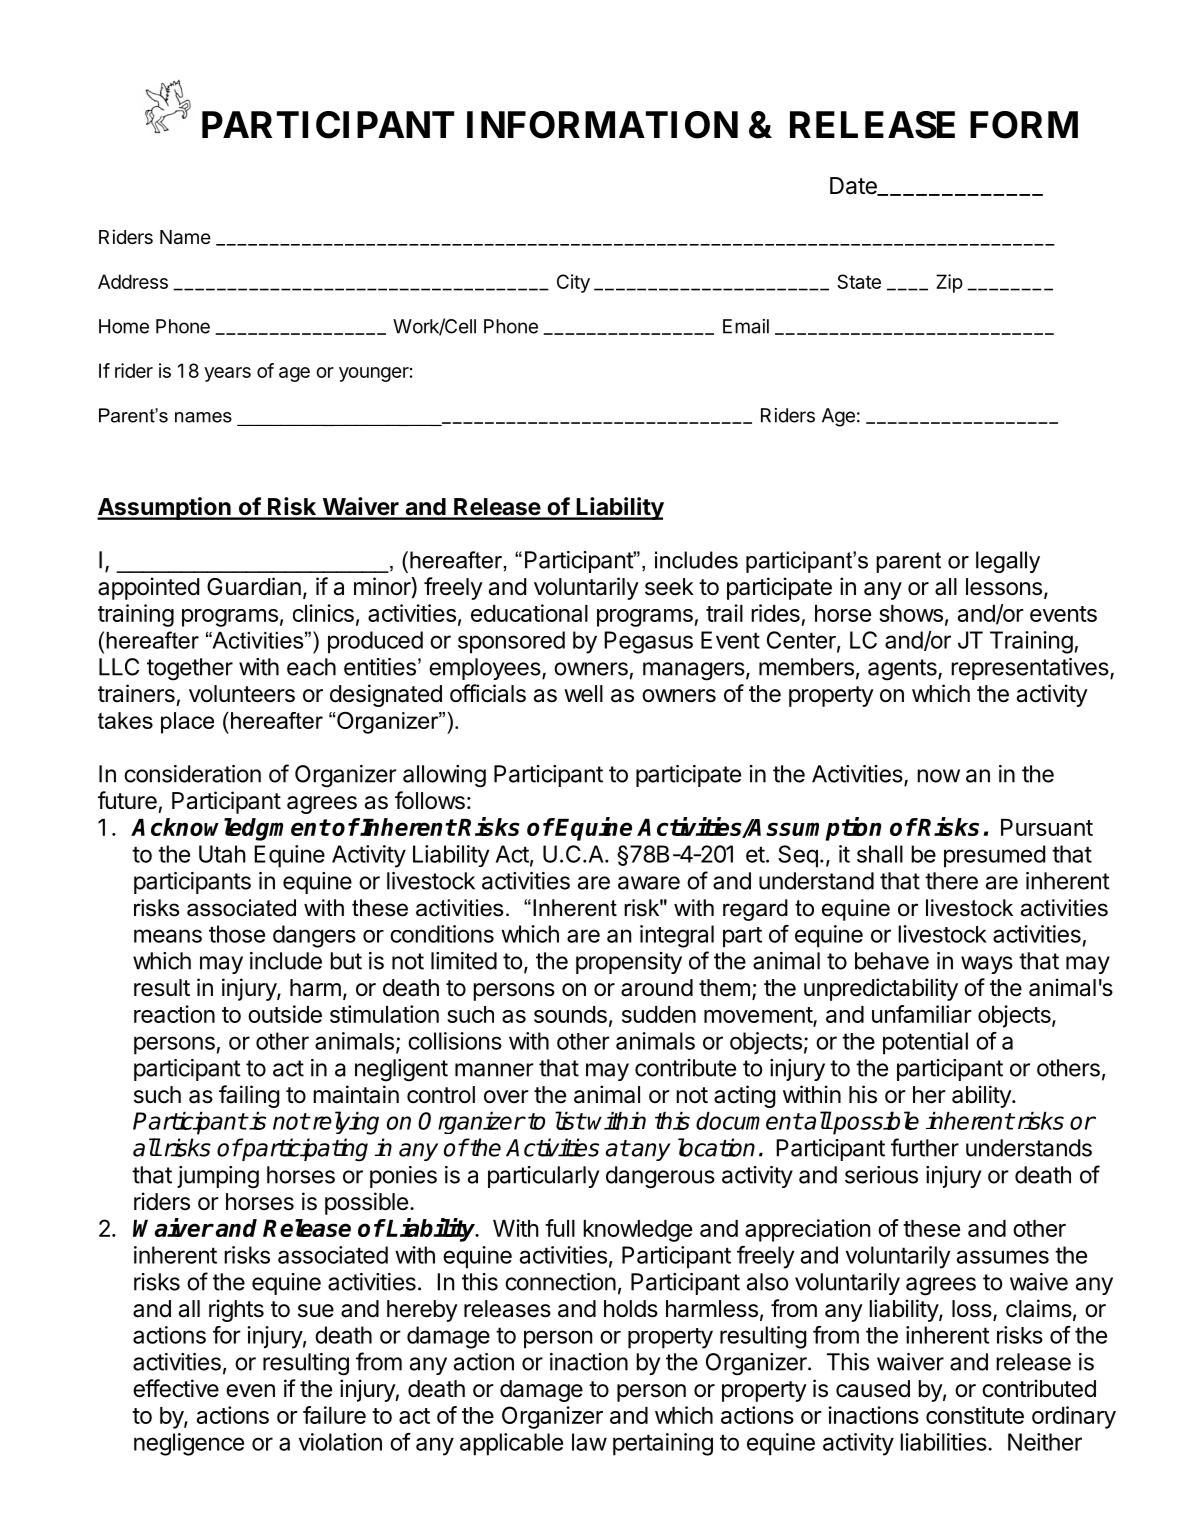 The height and width of the screenshot is (1534, 1185). I want to click on City, so click(573, 283).
